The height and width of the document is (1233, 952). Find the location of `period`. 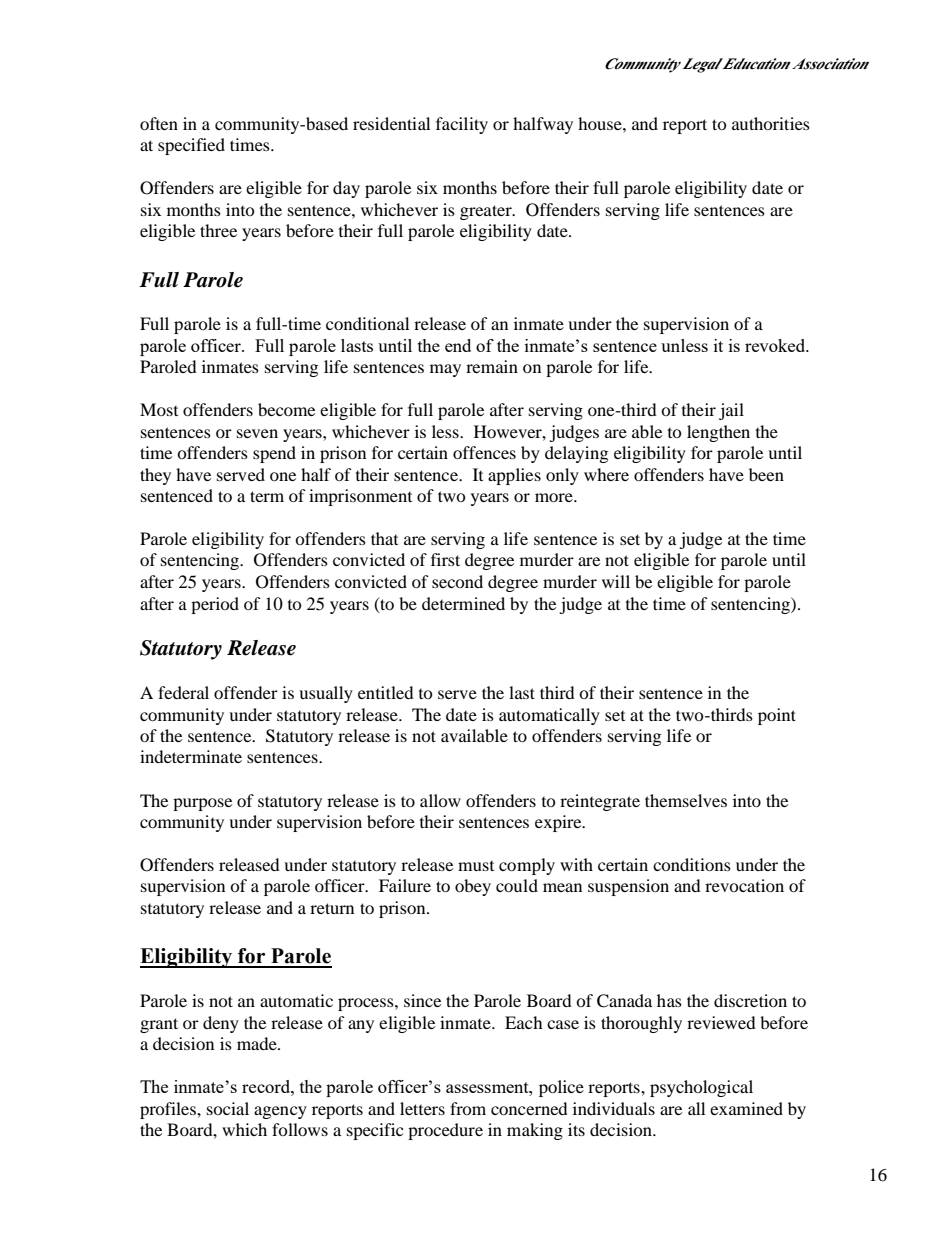

period is located at coordinates (215, 605).
